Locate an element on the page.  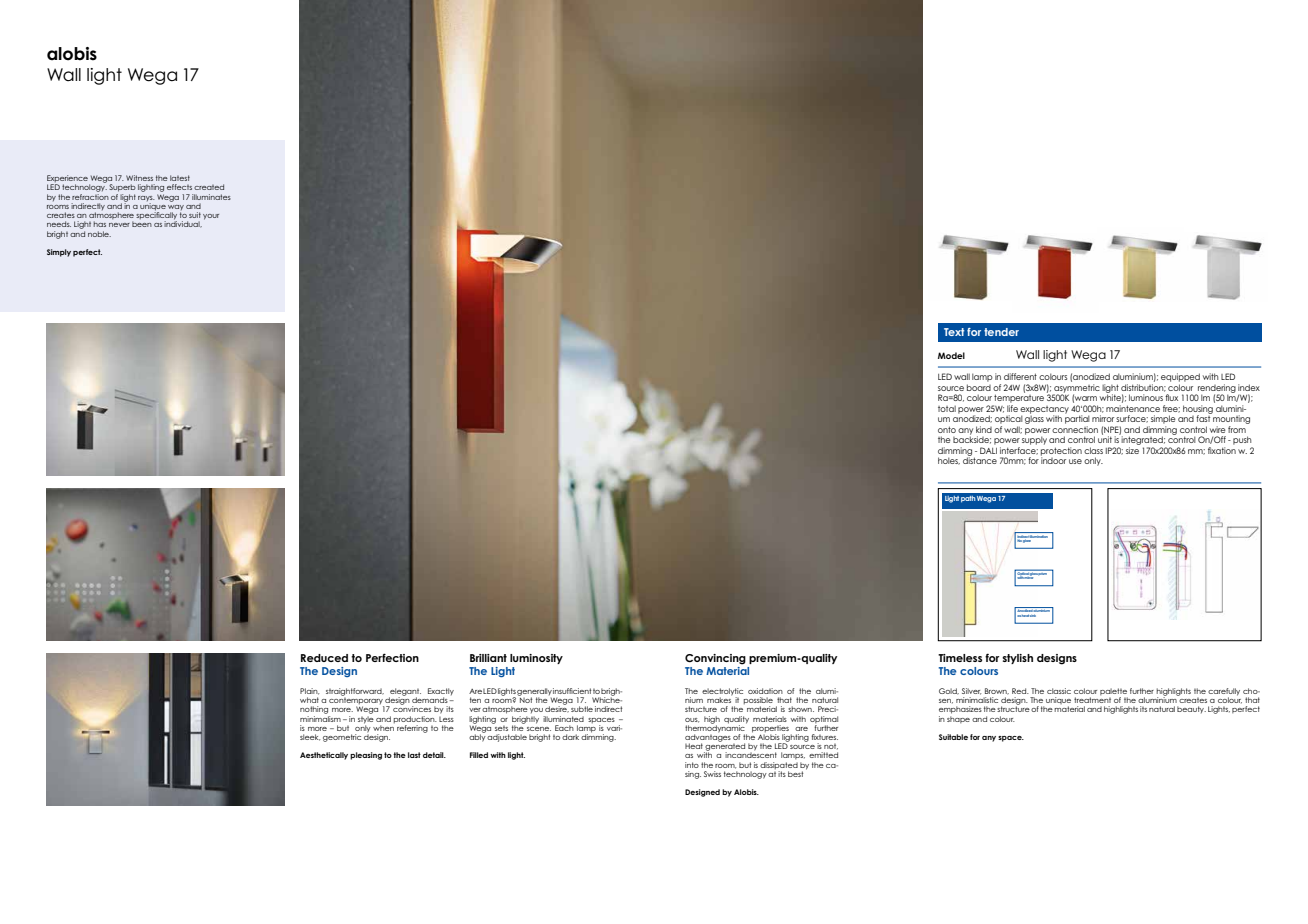
Simply is located at coordinates (59, 253).
